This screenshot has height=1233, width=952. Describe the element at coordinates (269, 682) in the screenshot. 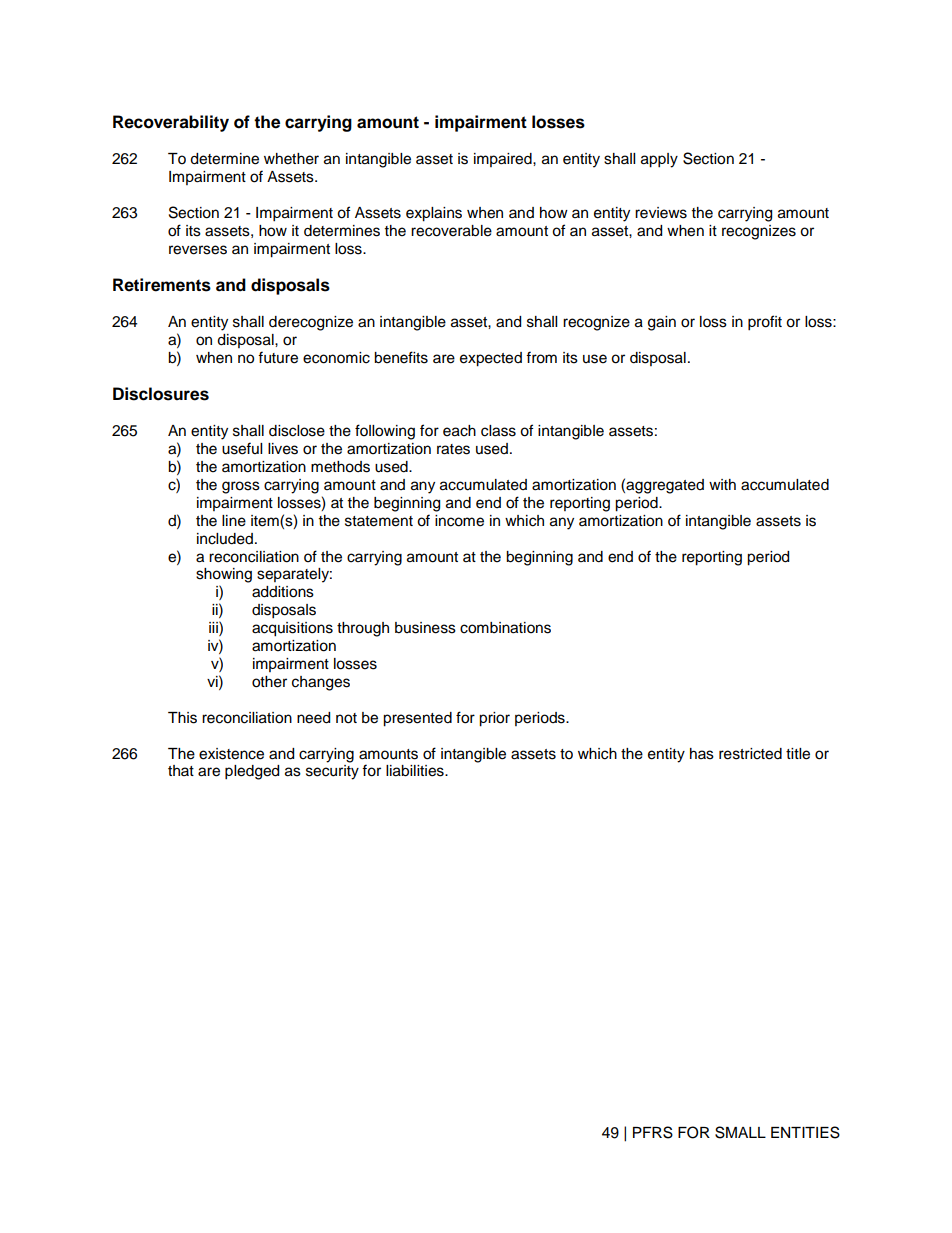

I see `other` at that location.
